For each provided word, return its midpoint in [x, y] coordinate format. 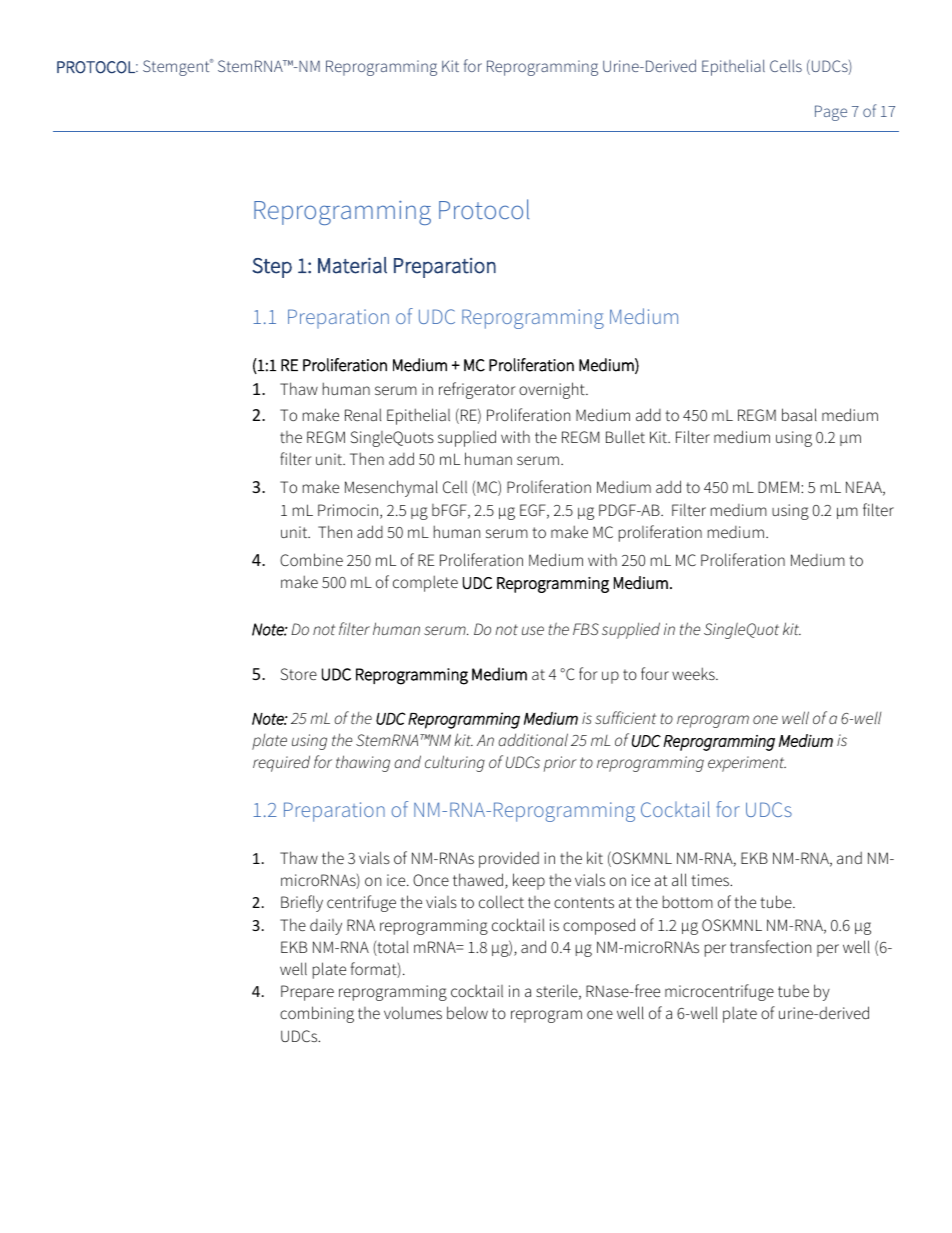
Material [352, 265]
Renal [363, 414]
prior [560, 764]
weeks [694, 673]
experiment [747, 764]
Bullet [625, 436]
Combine [311, 559]
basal [799, 414]
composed [599, 926]
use [533, 630]
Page [831, 113]
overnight [553, 390]
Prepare [307, 993]
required [281, 763]
